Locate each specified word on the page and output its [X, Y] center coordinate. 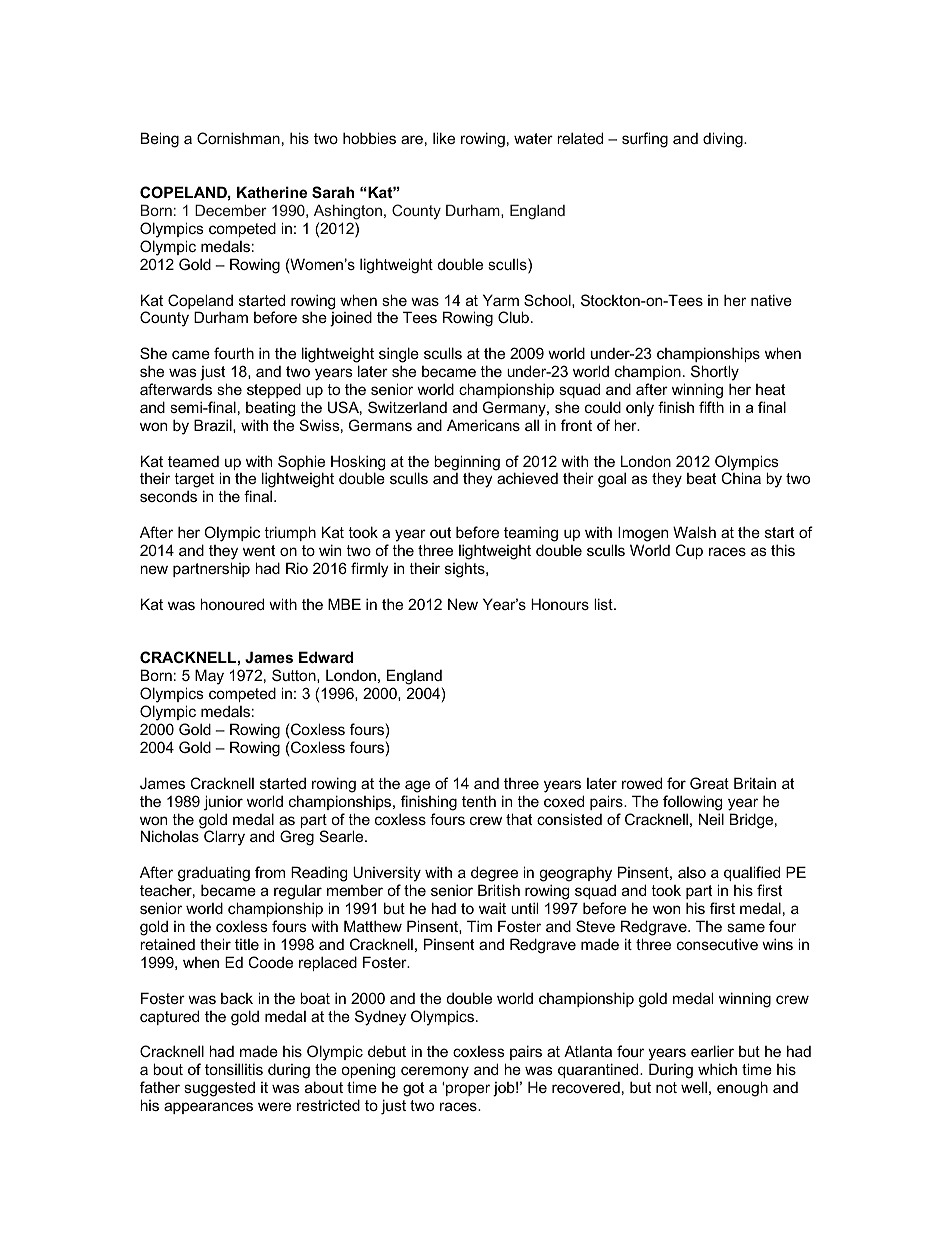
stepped [274, 390]
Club [515, 317]
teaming [531, 535]
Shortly [715, 373]
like [444, 138]
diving [724, 140]
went [259, 550]
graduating [214, 875]
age [417, 786]
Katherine [272, 192]
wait [492, 908]
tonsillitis [234, 1069]
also [692, 872]
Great [709, 783]
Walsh [694, 532]
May [209, 677]
